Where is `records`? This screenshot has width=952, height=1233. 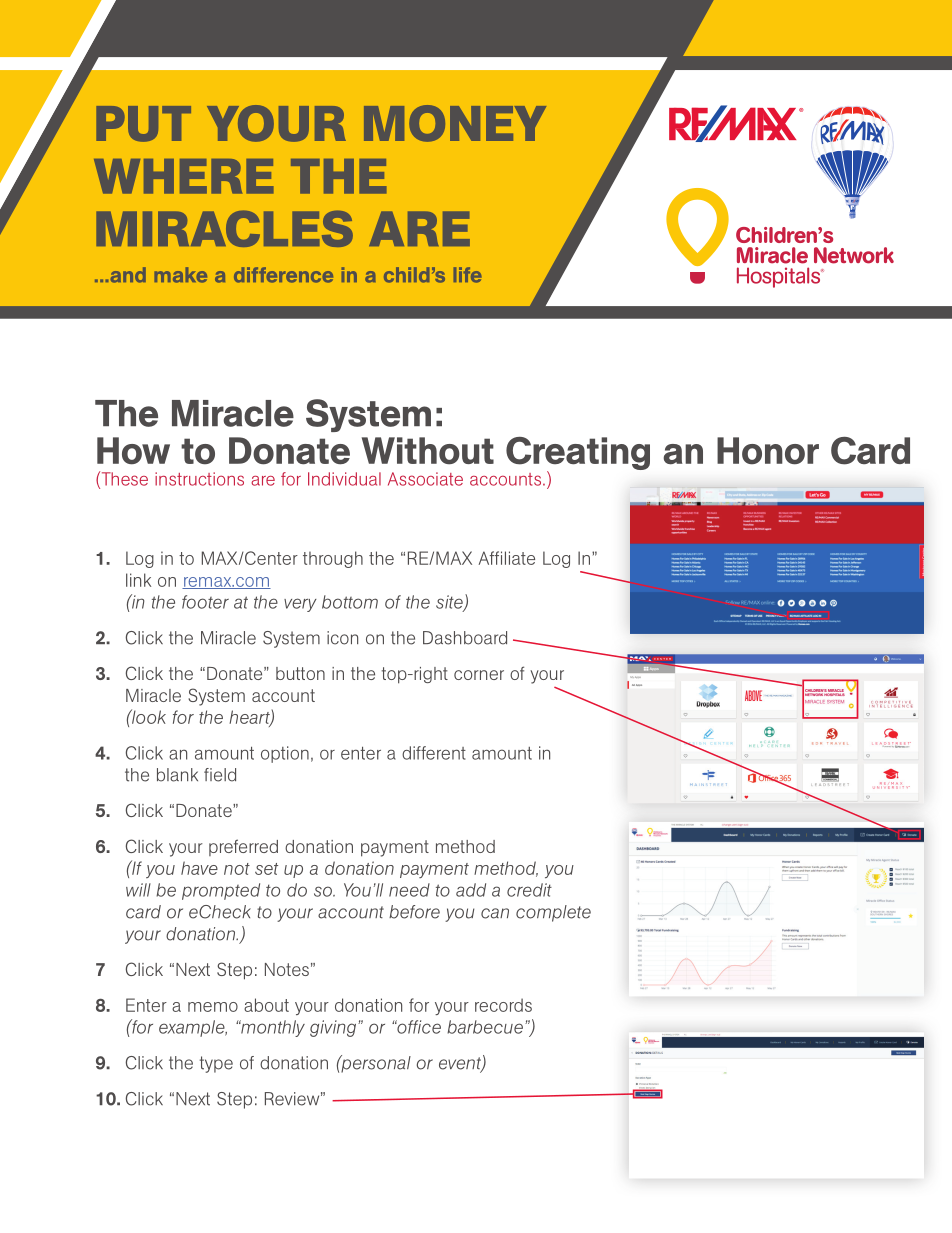
records is located at coordinates (503, 1005).
